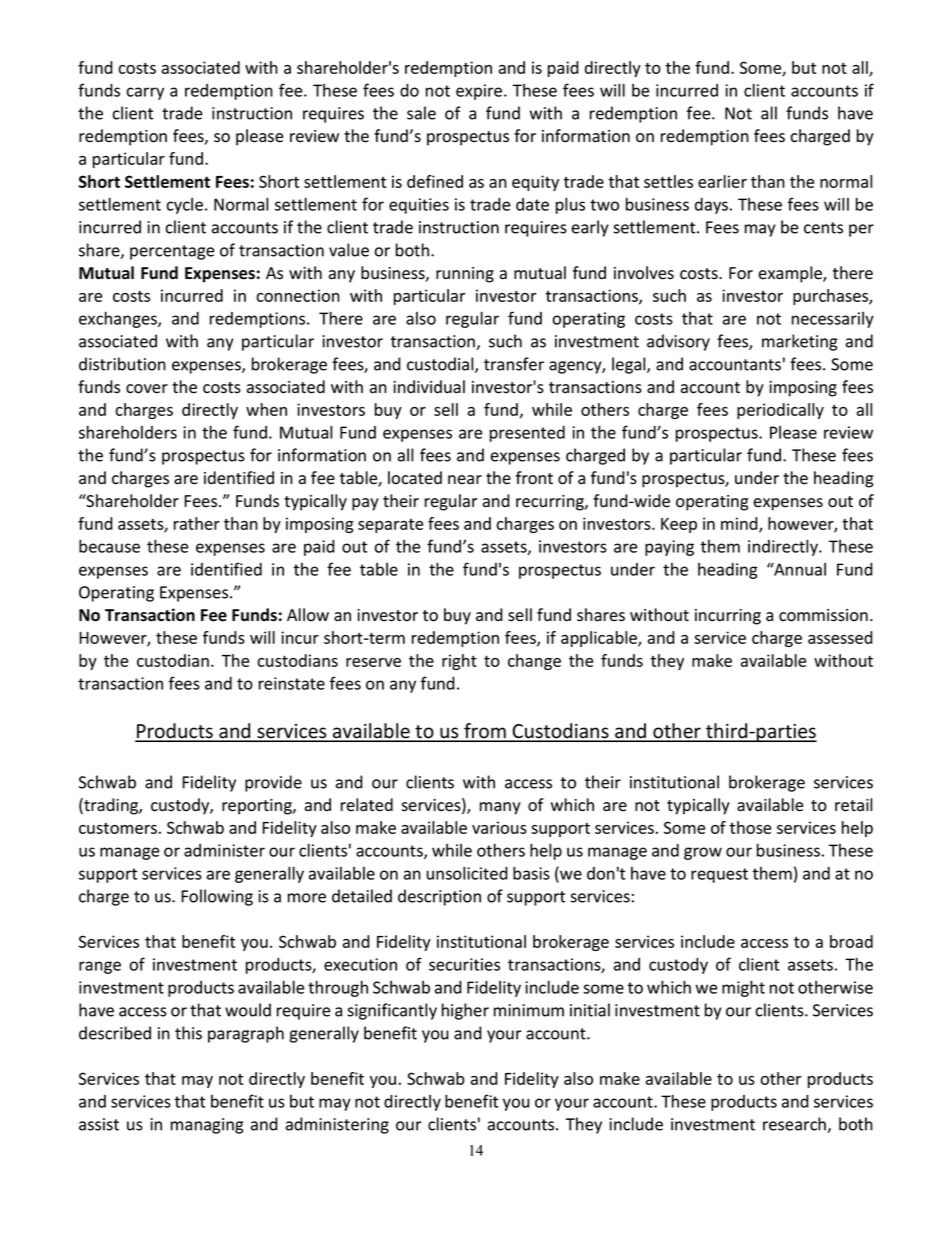  Describe the element at coordinates (266, 409) in the image. I see `when` at that location.
